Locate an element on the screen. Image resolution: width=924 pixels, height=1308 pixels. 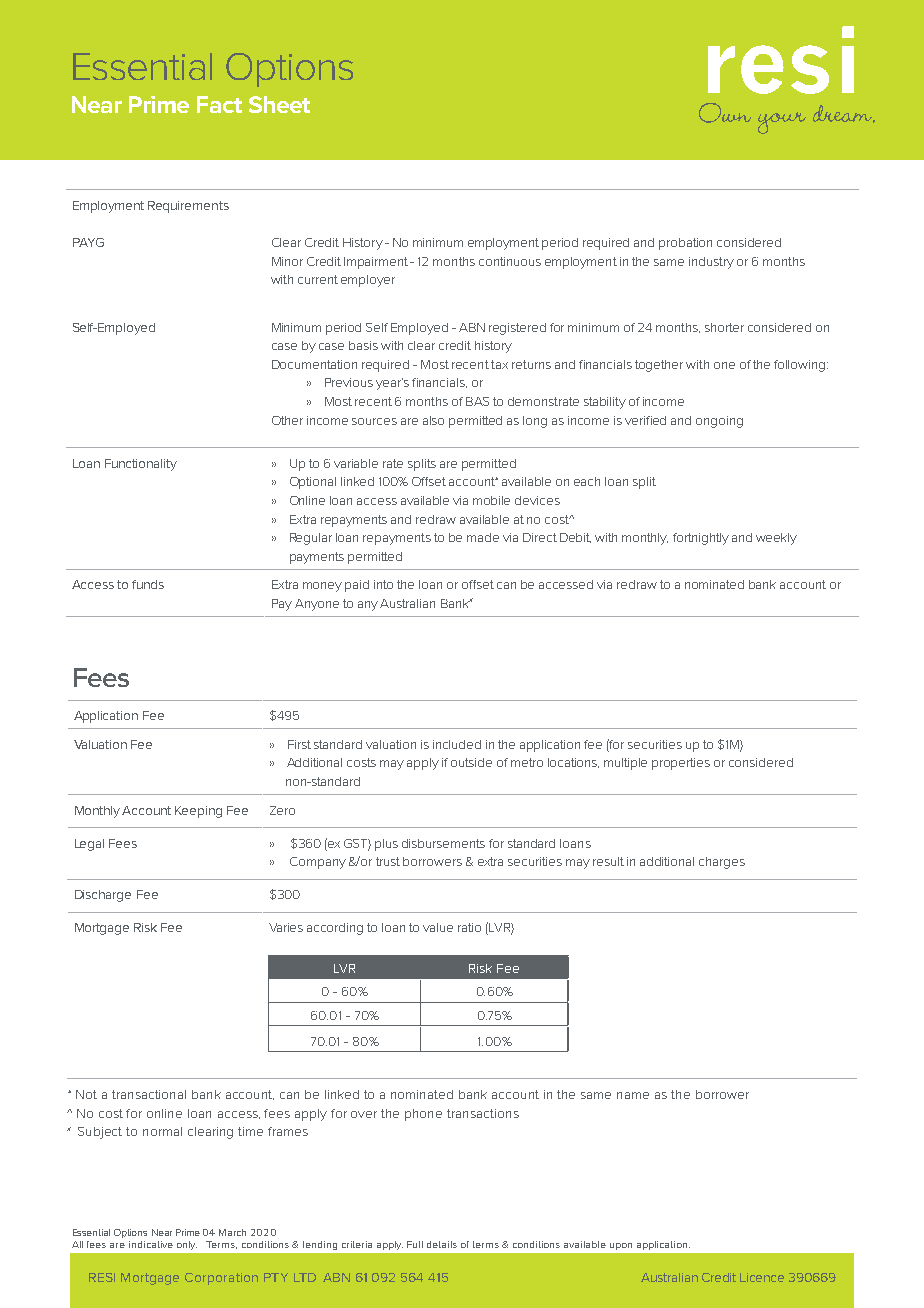
fortnightly is located at coordinates (701, 539).
